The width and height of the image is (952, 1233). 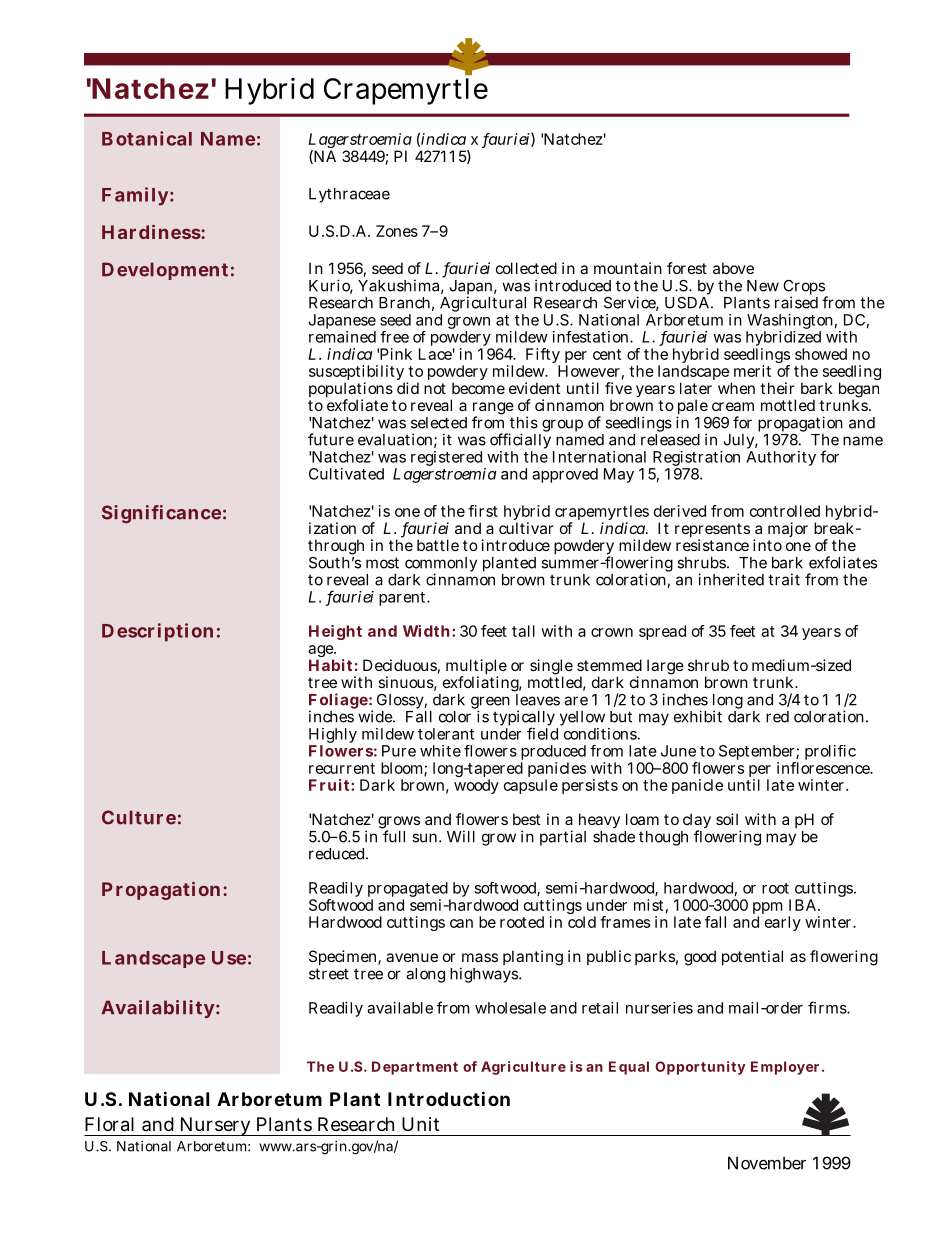 What do you see at coordinates (342, 768) in the image?
I see `recurrent` at bounding box center [342, 768].
